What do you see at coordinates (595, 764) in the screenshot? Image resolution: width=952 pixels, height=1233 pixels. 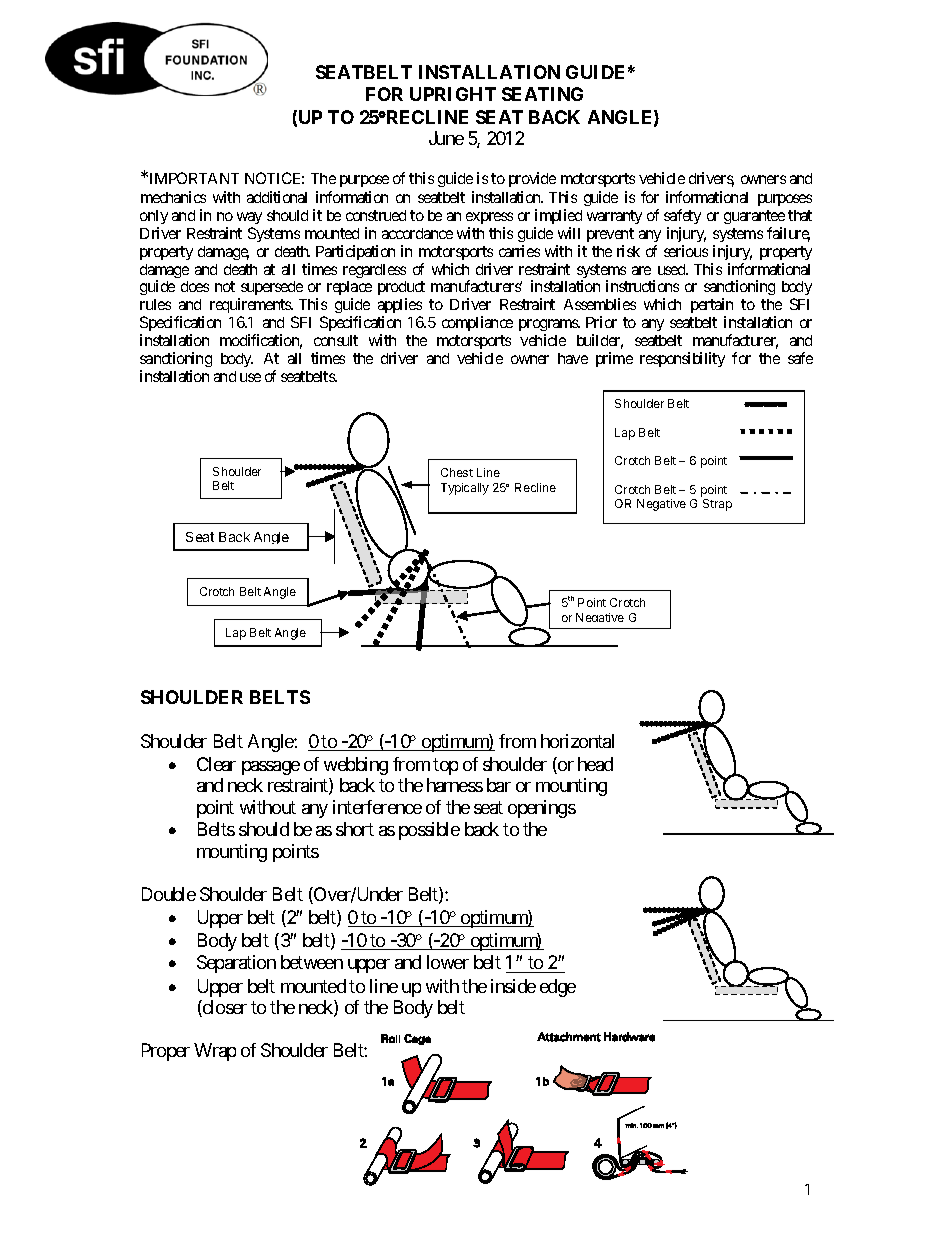 I see `head` at bounding box center [595, 764].
